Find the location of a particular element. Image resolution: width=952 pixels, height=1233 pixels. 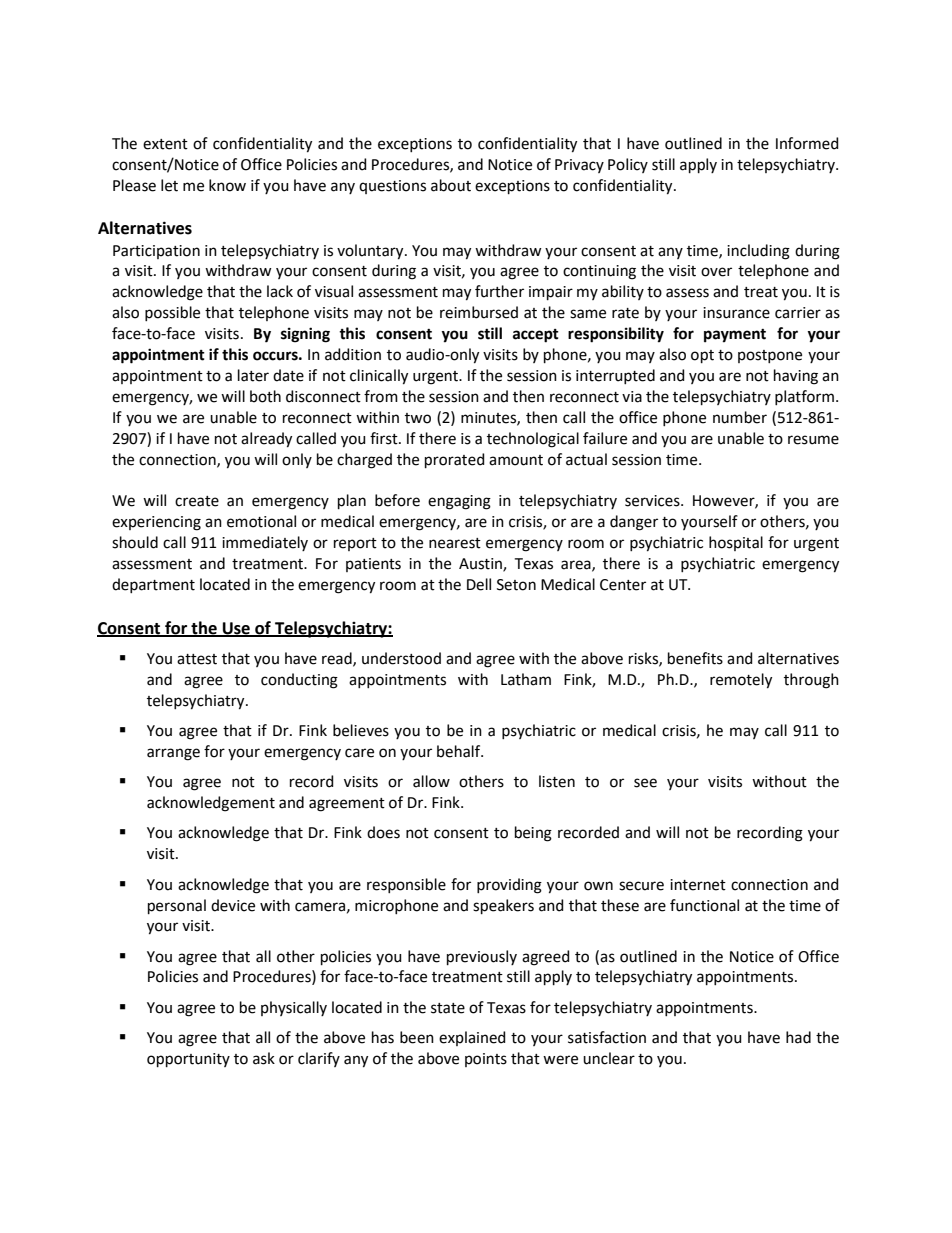

remotely is located at coordinates (741, 681).
